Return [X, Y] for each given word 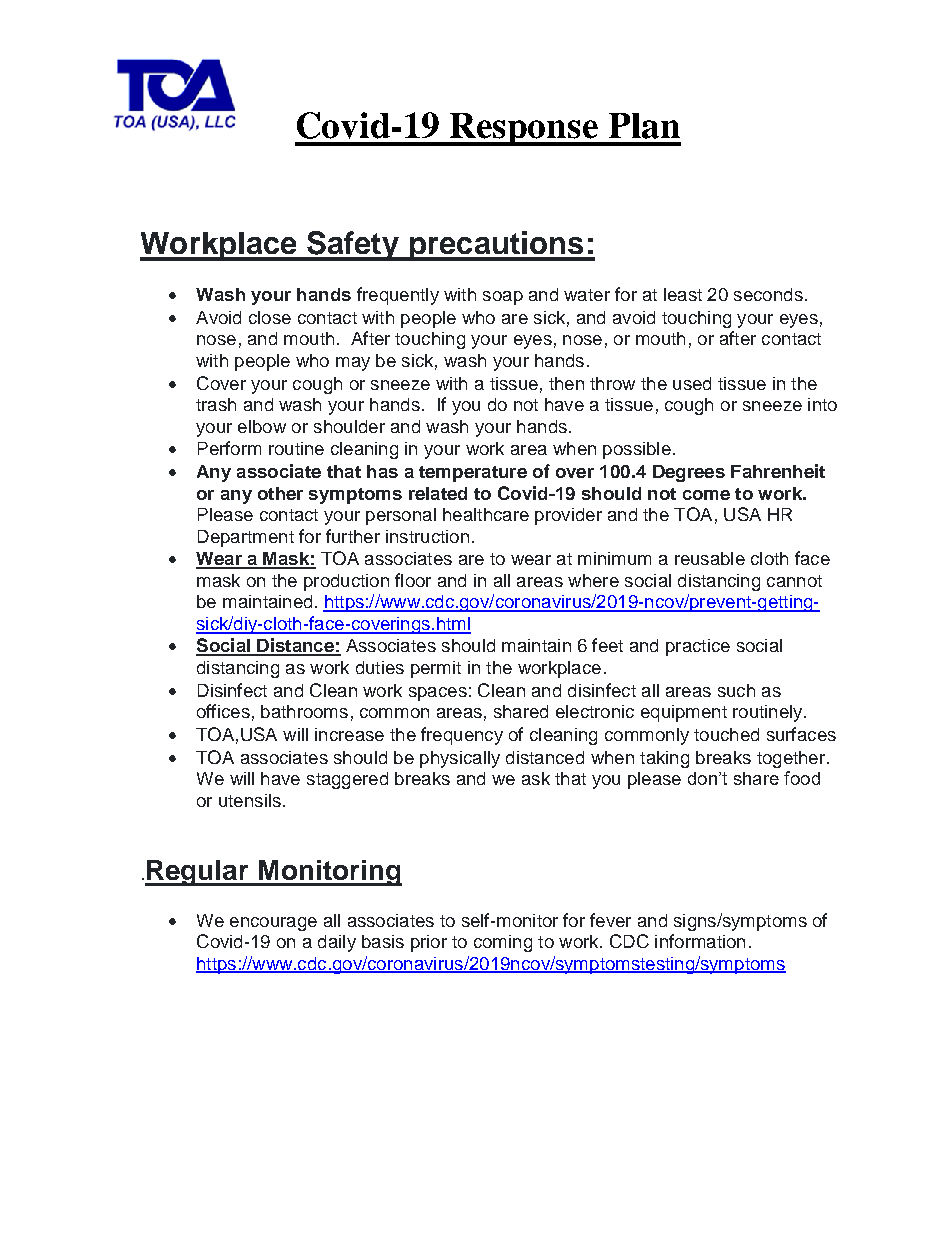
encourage [273, 924]
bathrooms [304, 711]
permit [436, 669]
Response [524, 129]
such [736, 690]
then [566, 383]
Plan [644, 126]
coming [503, 943]
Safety [353, 246]
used [692, 383]
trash [216, 404]
